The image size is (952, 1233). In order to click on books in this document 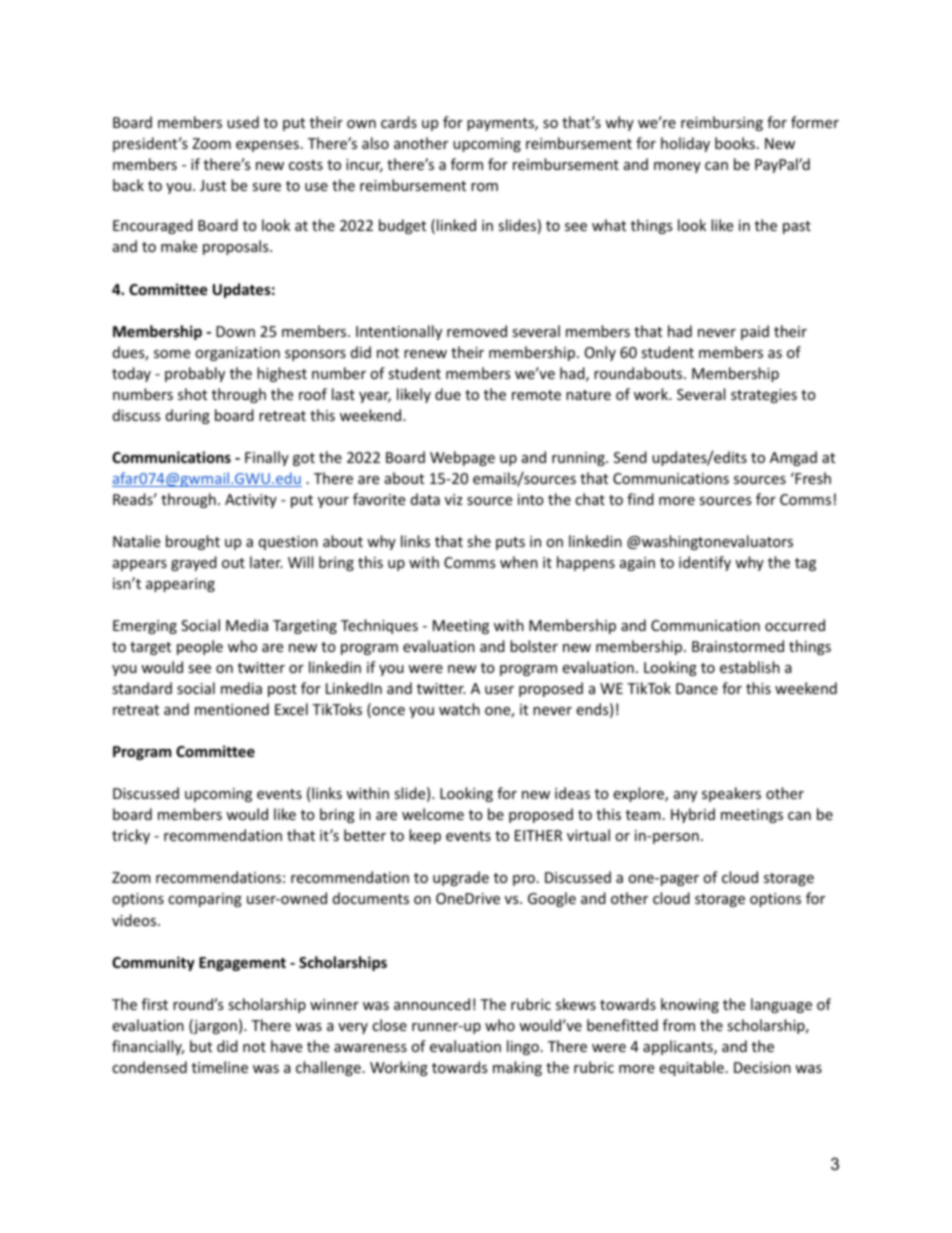, I will do `click(735, 143)`.
